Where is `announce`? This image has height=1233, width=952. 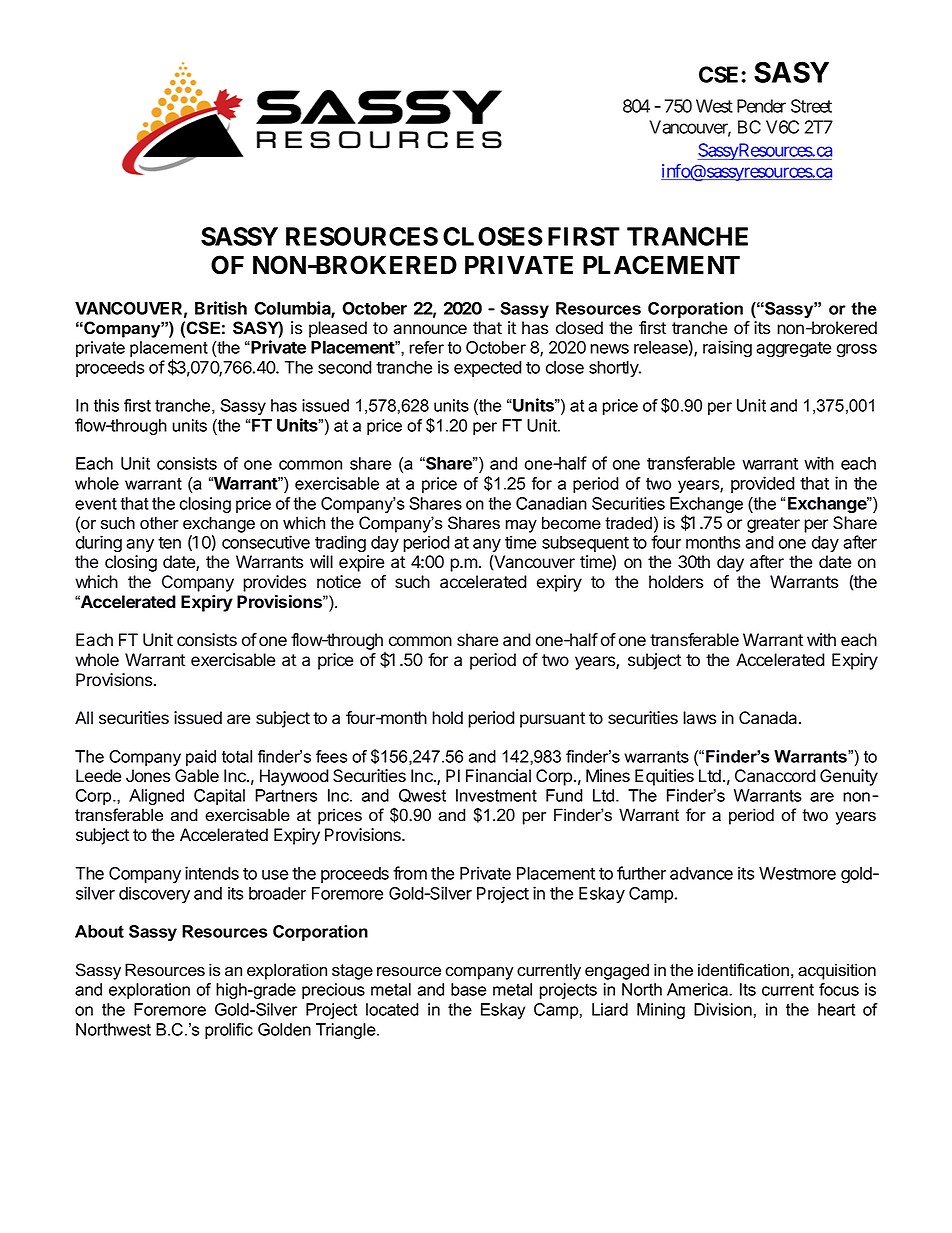
announce is located at coordinates (430, 329).
